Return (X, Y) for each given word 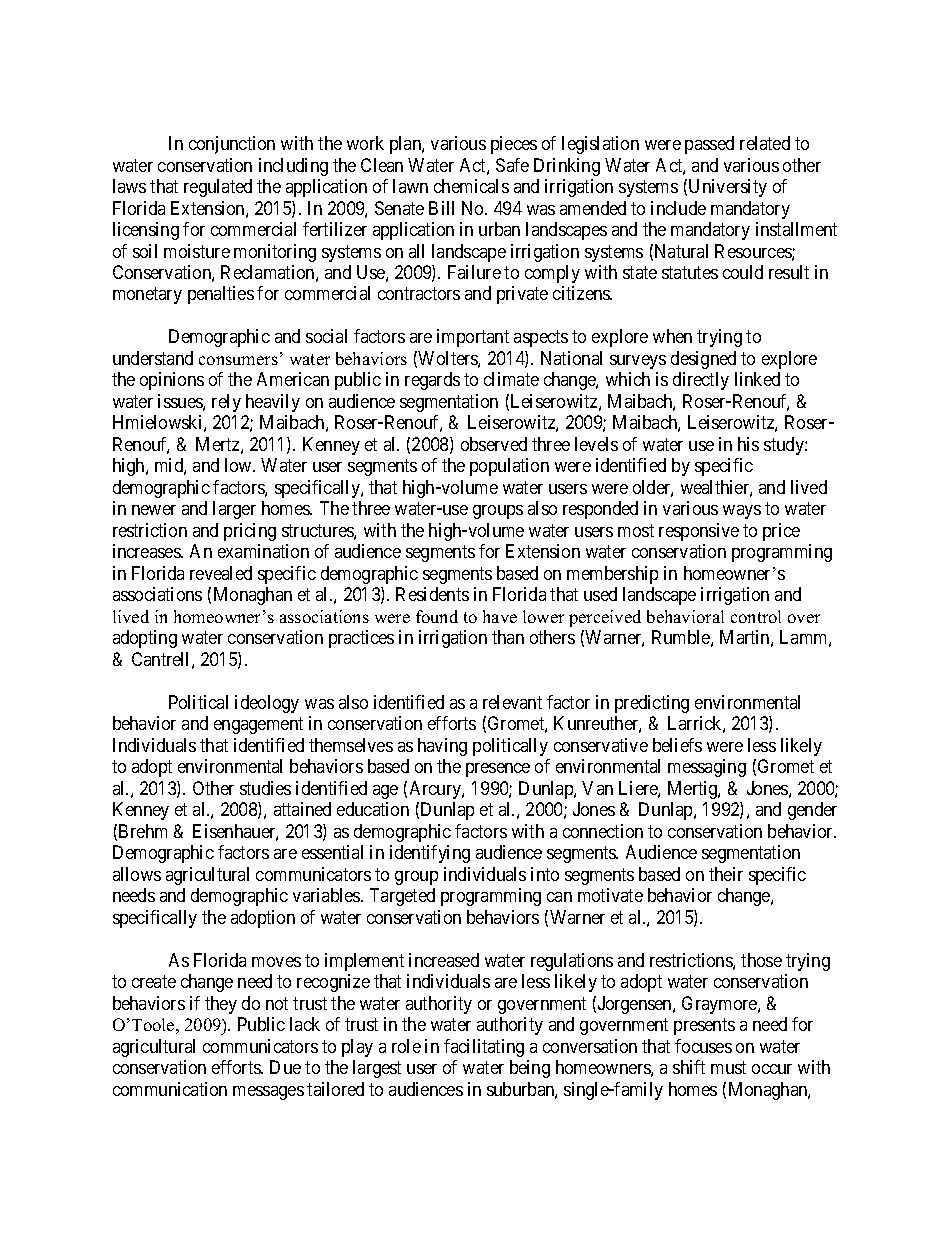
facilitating (484, 1048)
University (728, 188)
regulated (218, 188)
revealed (221, 573)
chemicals (471, 186)
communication (170, 1089)
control (756, 616)
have (500, 616)
